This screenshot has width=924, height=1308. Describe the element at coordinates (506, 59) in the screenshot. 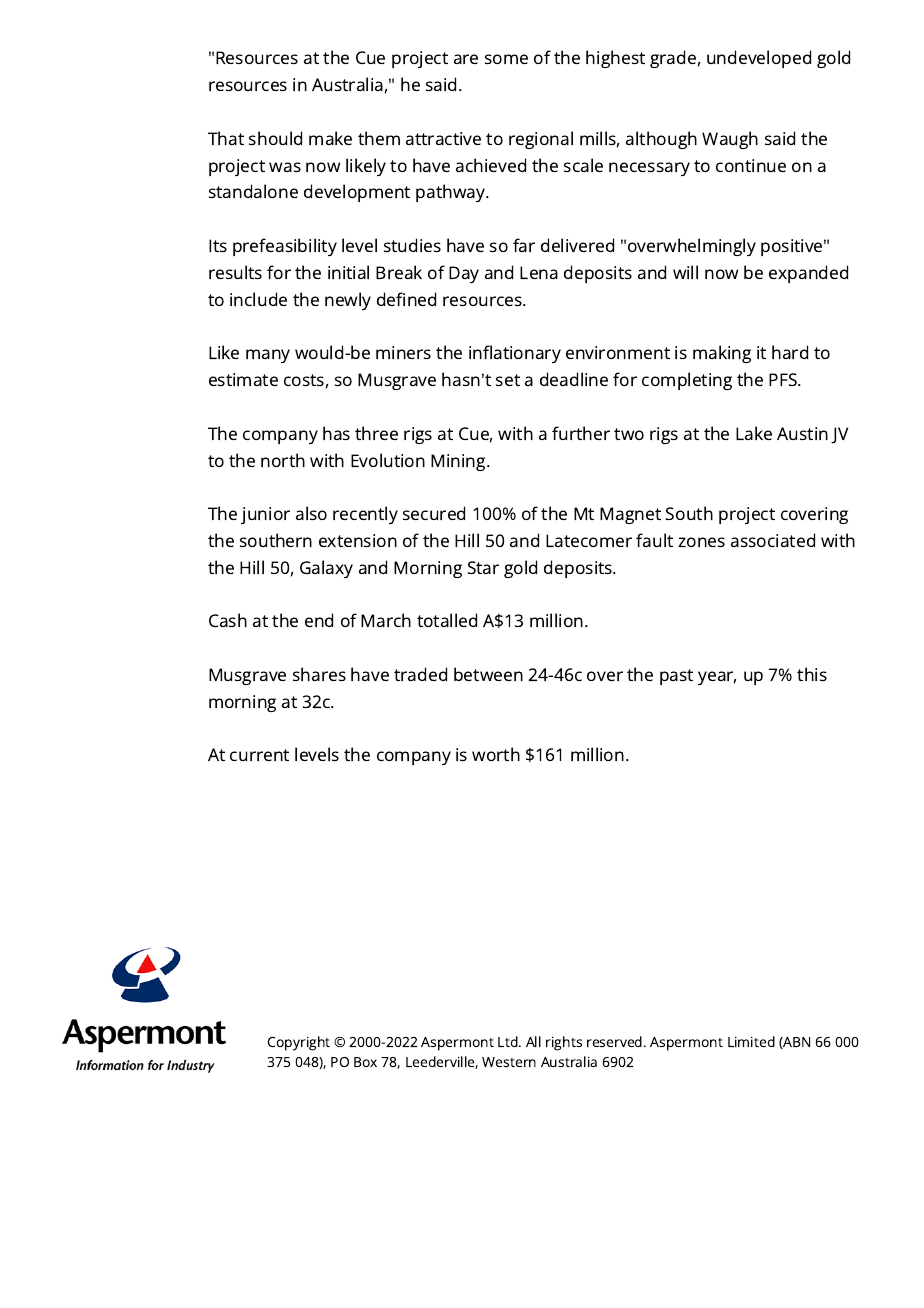

I see `some` at that location.
